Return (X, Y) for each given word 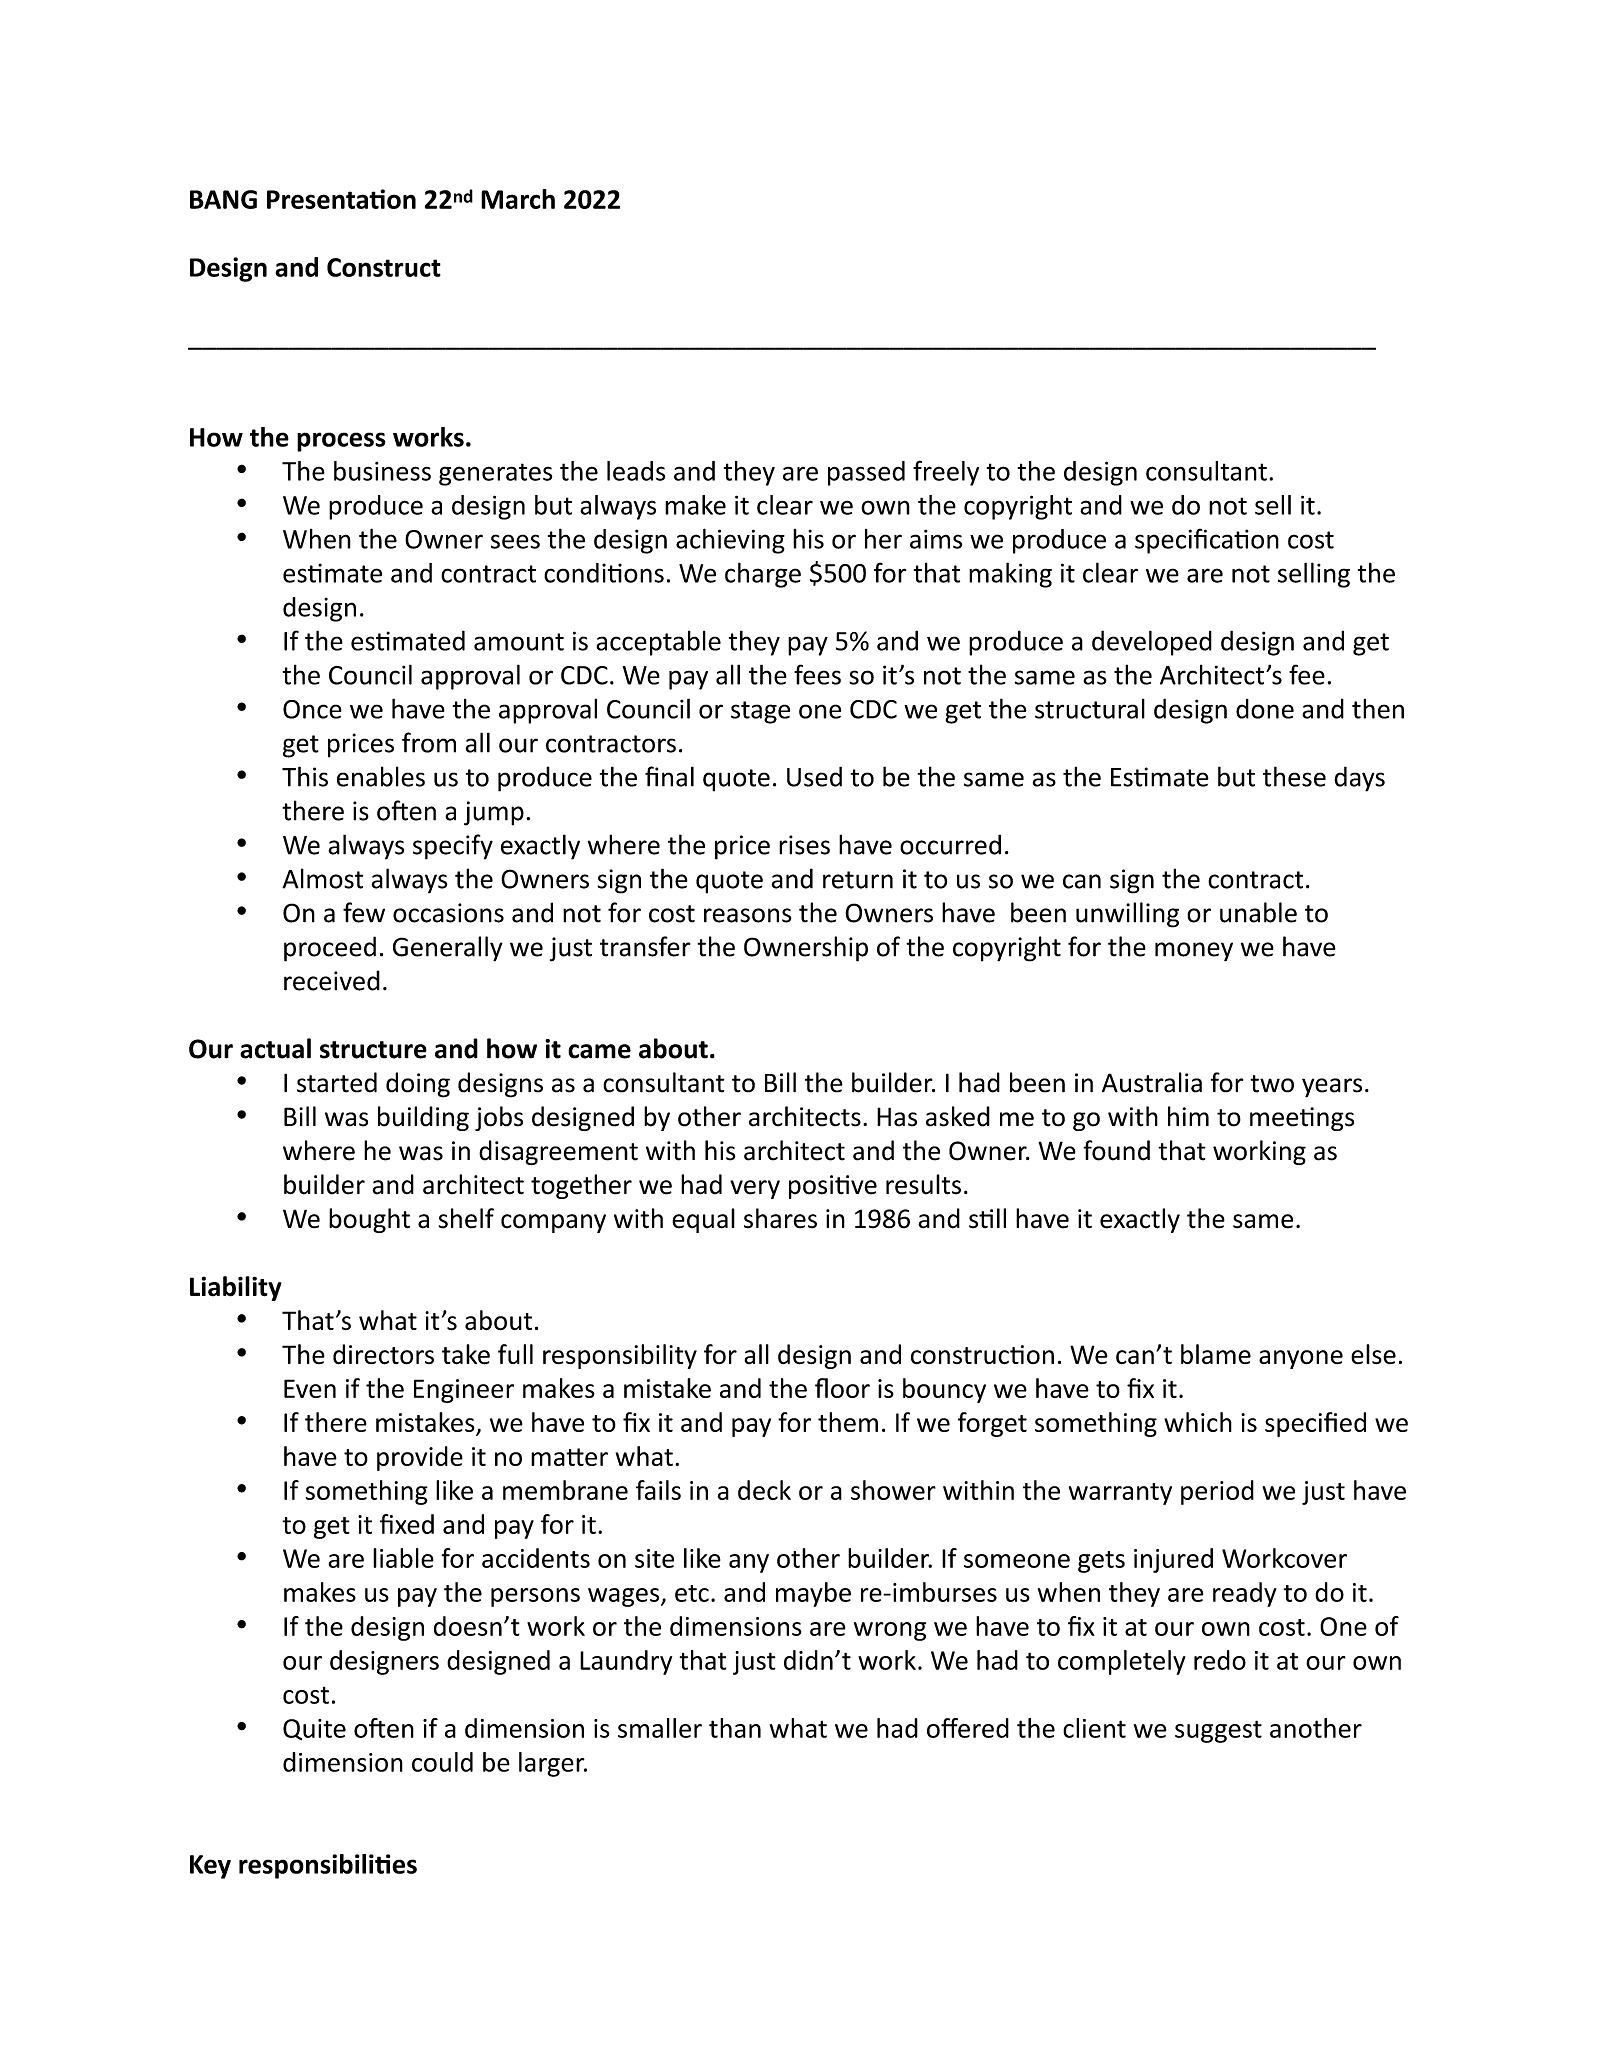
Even (310, 1388)
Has (897, 1117)
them (848, 1422)
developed (1152, 643)
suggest (1218, 1731)
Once (312, 709)
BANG (223, 199)
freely (946, 473)
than (735, 1728)
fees (817, 674)
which (1198, 1422)
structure (373, 1050)
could (442, 1762)
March (518, 199)
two (1272, 1084)
